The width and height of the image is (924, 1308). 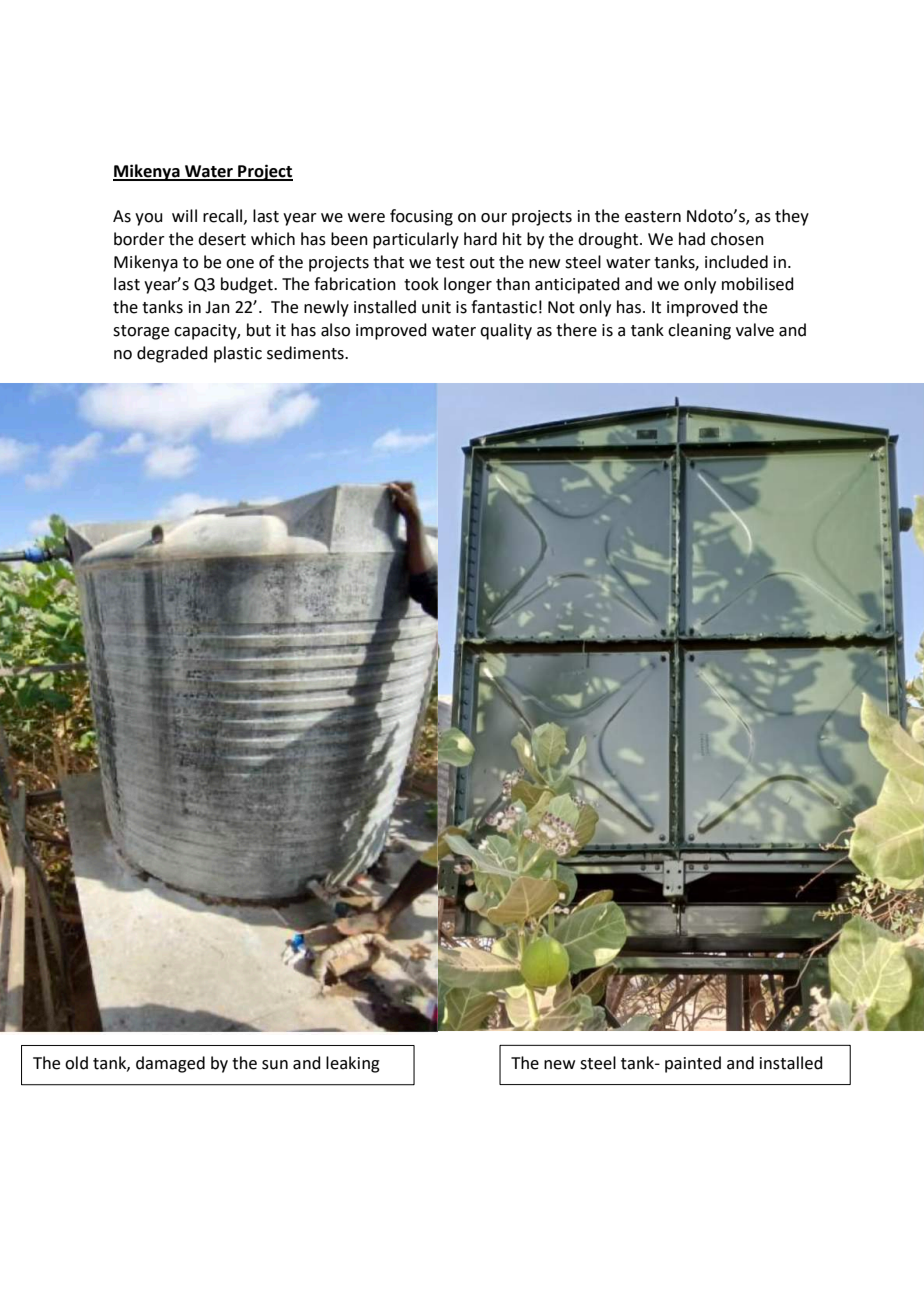 I want to click on damaged, so click(x=170, y=1064).
